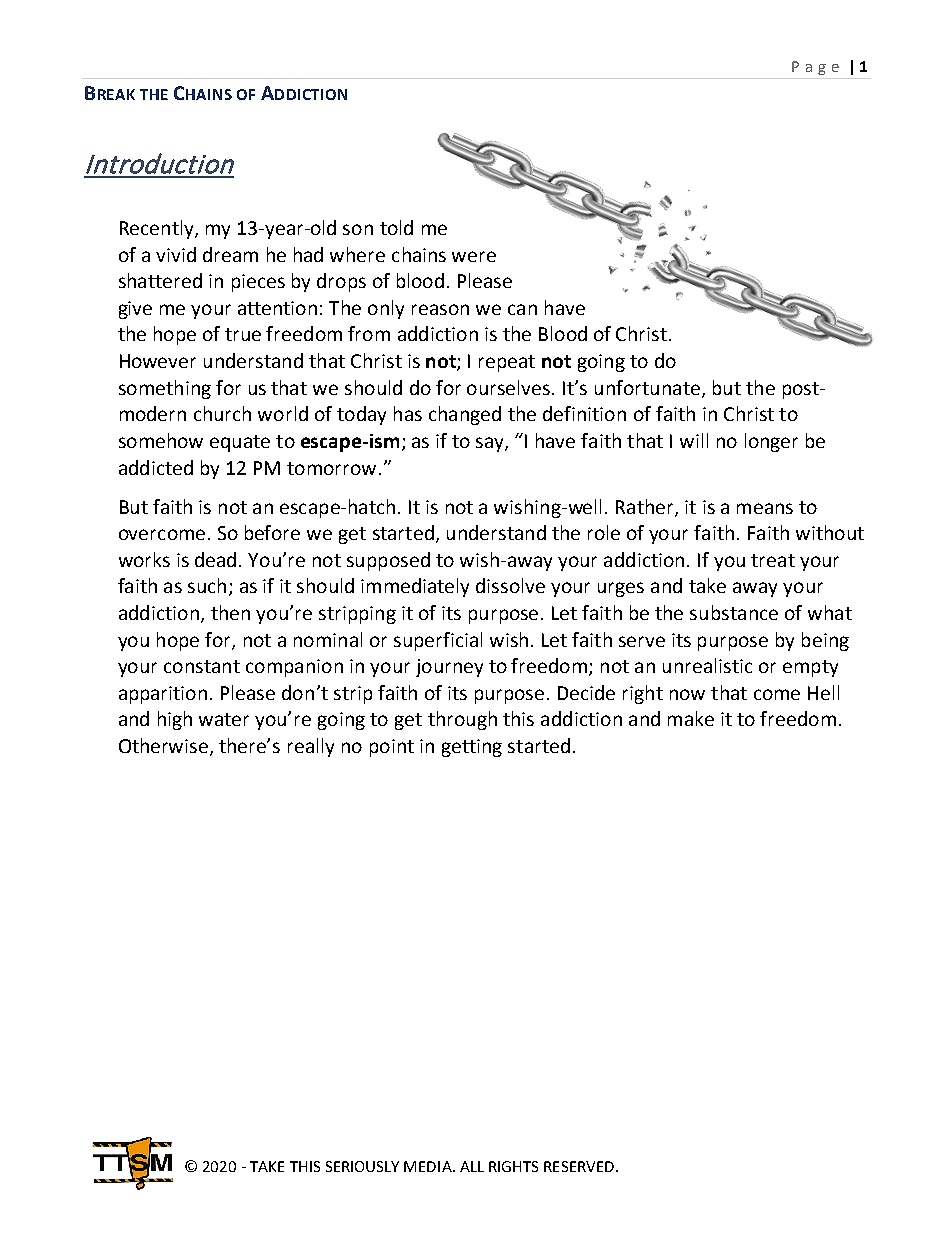 This screenshot has height=1233, width=952. Describe the element at coordinates (815, 68) in the screenshot. I see `Page` at that location.
